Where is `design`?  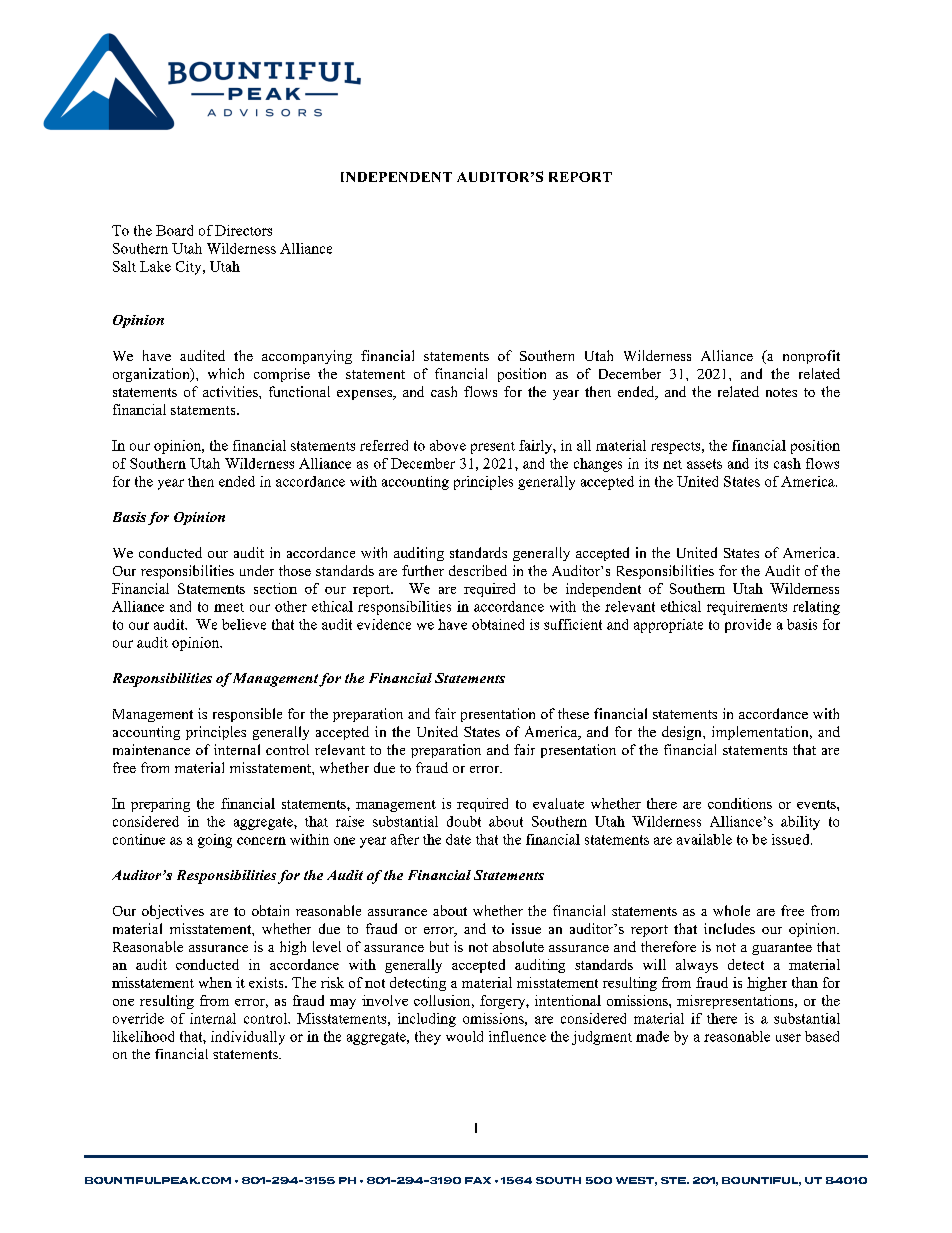 design is located at coordinates (683, 733).
